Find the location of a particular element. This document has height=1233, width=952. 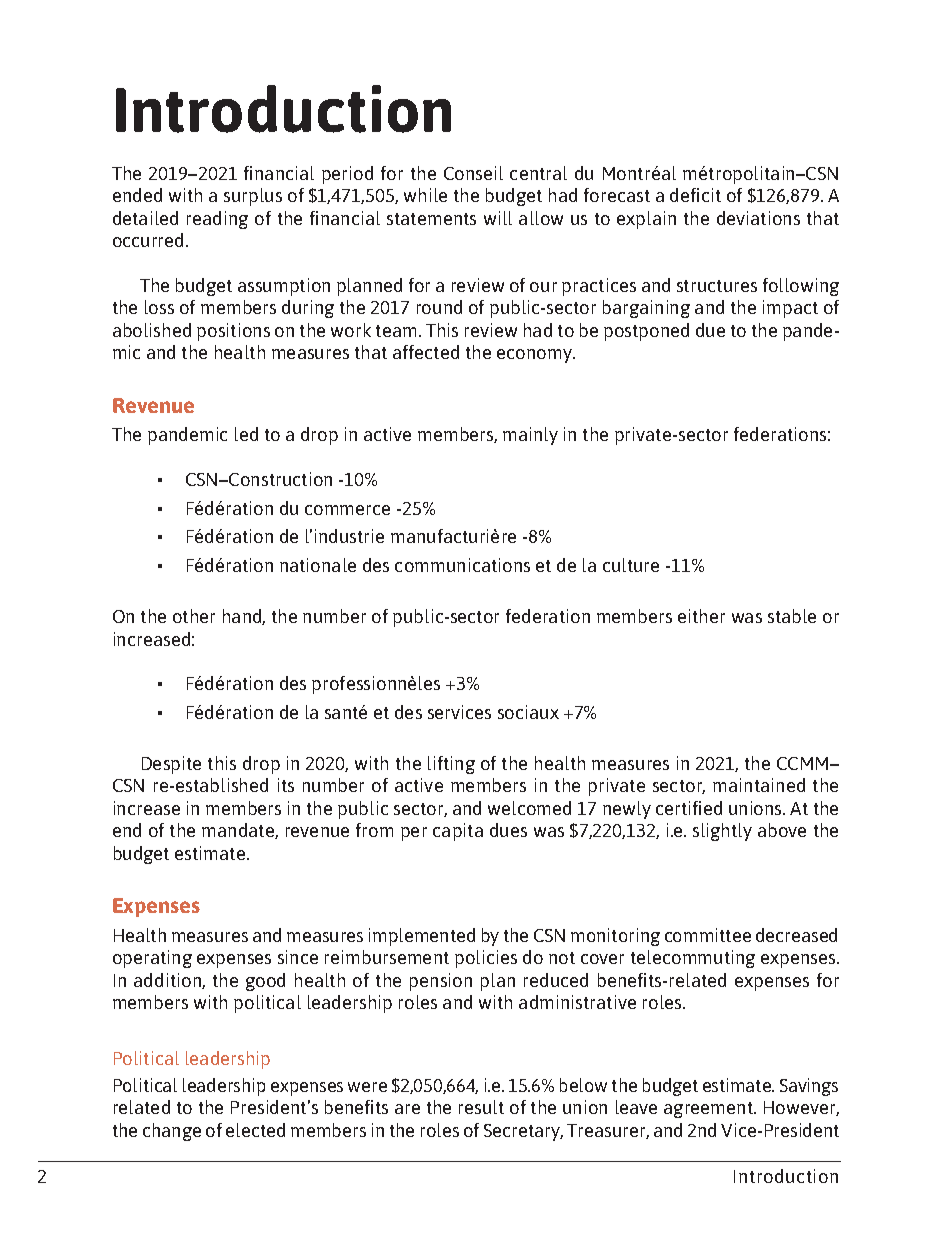

either is located at coordinates (701, 616).
